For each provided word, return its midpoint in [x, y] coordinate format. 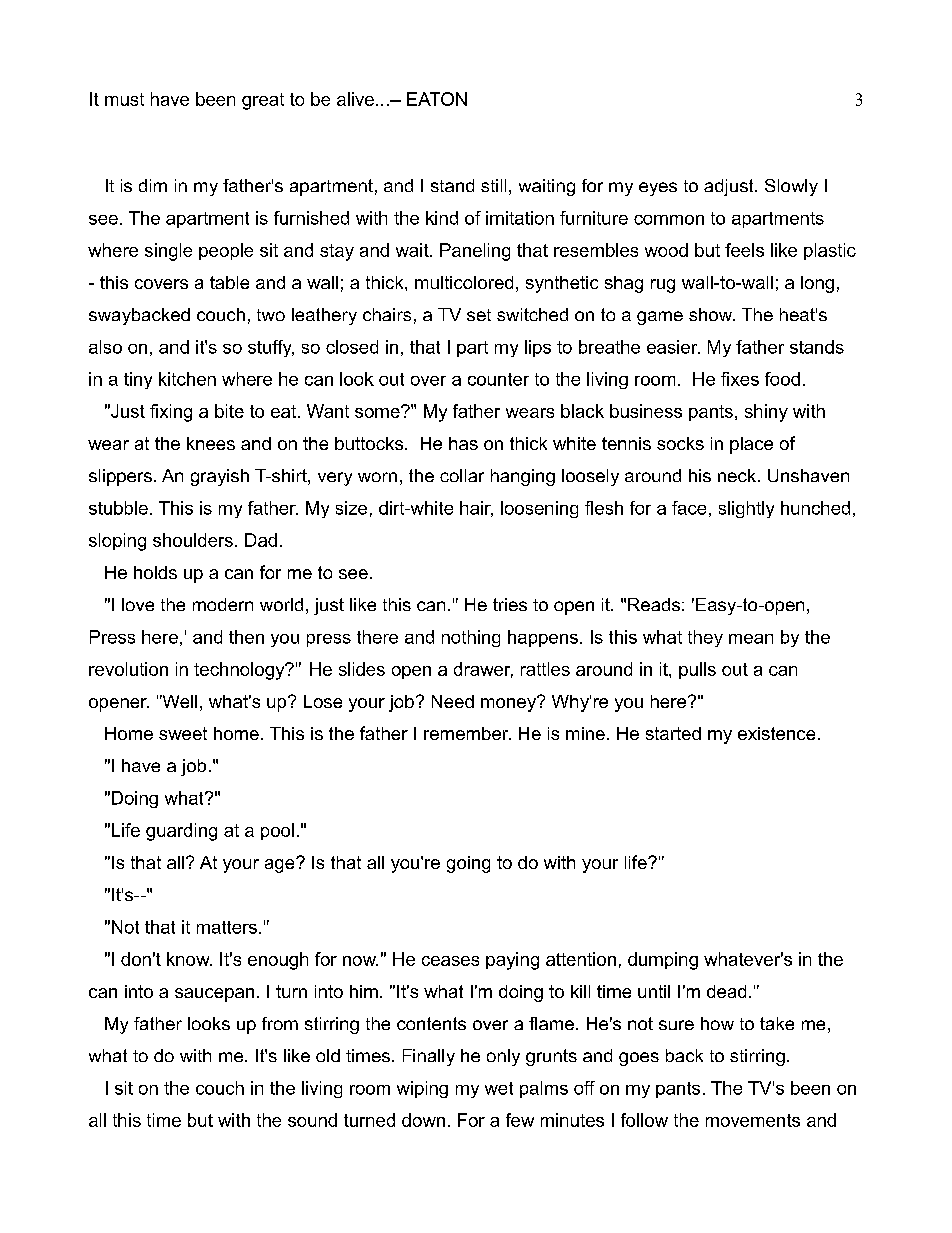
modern [223, 604]
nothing [471, 638]
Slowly [791, 187]
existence [776, 733]
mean [751, 639]
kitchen [187, 379]
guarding [181, 832]
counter [498, 379]
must [124, 99]
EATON [437, 99]
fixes [740, 379]
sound [312, 1120]
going [468, 864]
